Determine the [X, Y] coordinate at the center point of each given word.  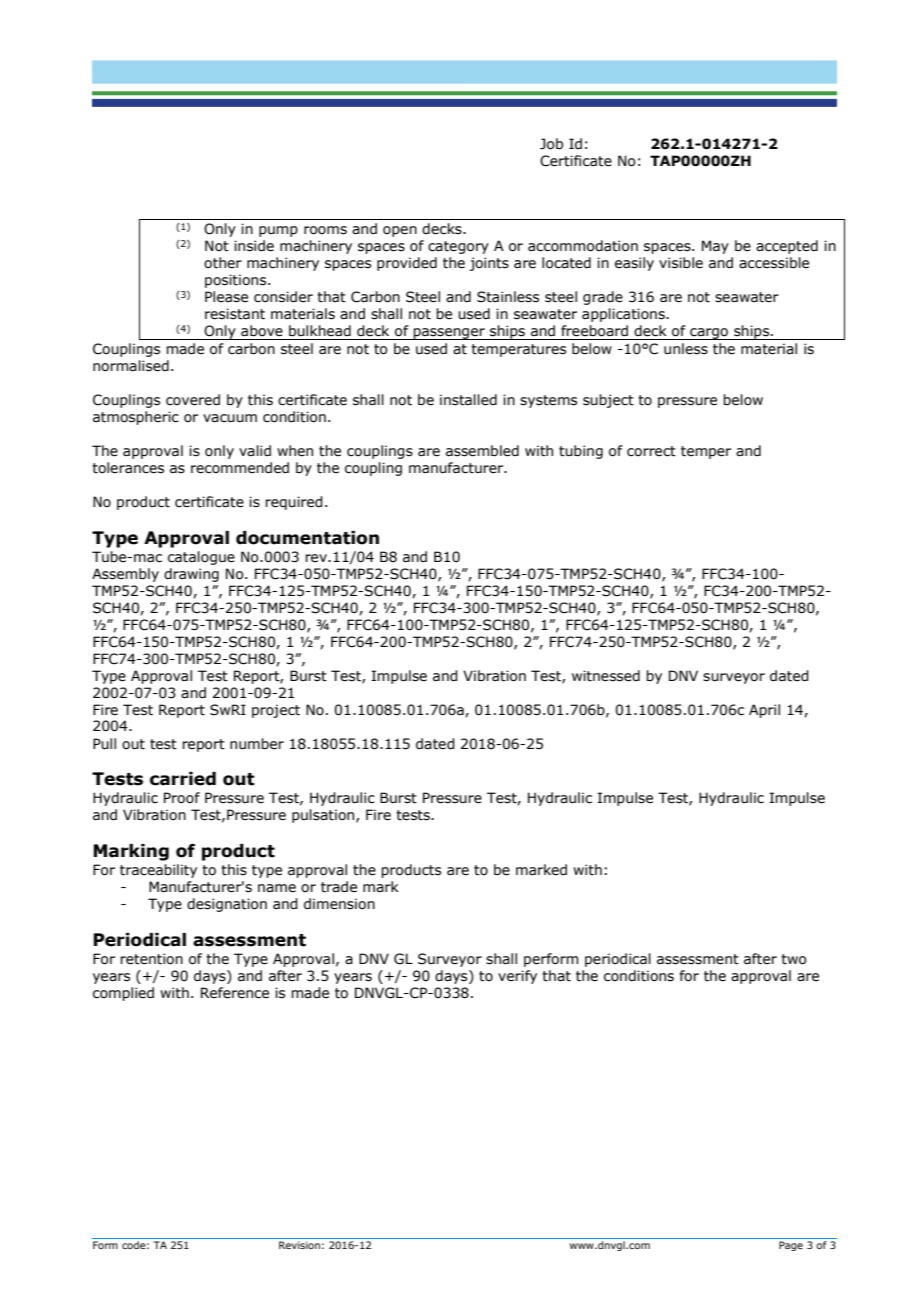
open [400, 231]
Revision [299, 1245]
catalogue [201, 558]
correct [651, 451]
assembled [482, 451]
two [793, 959]
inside [254, 246]
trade [339, 887]
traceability [158, 871]
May [715, 247]
